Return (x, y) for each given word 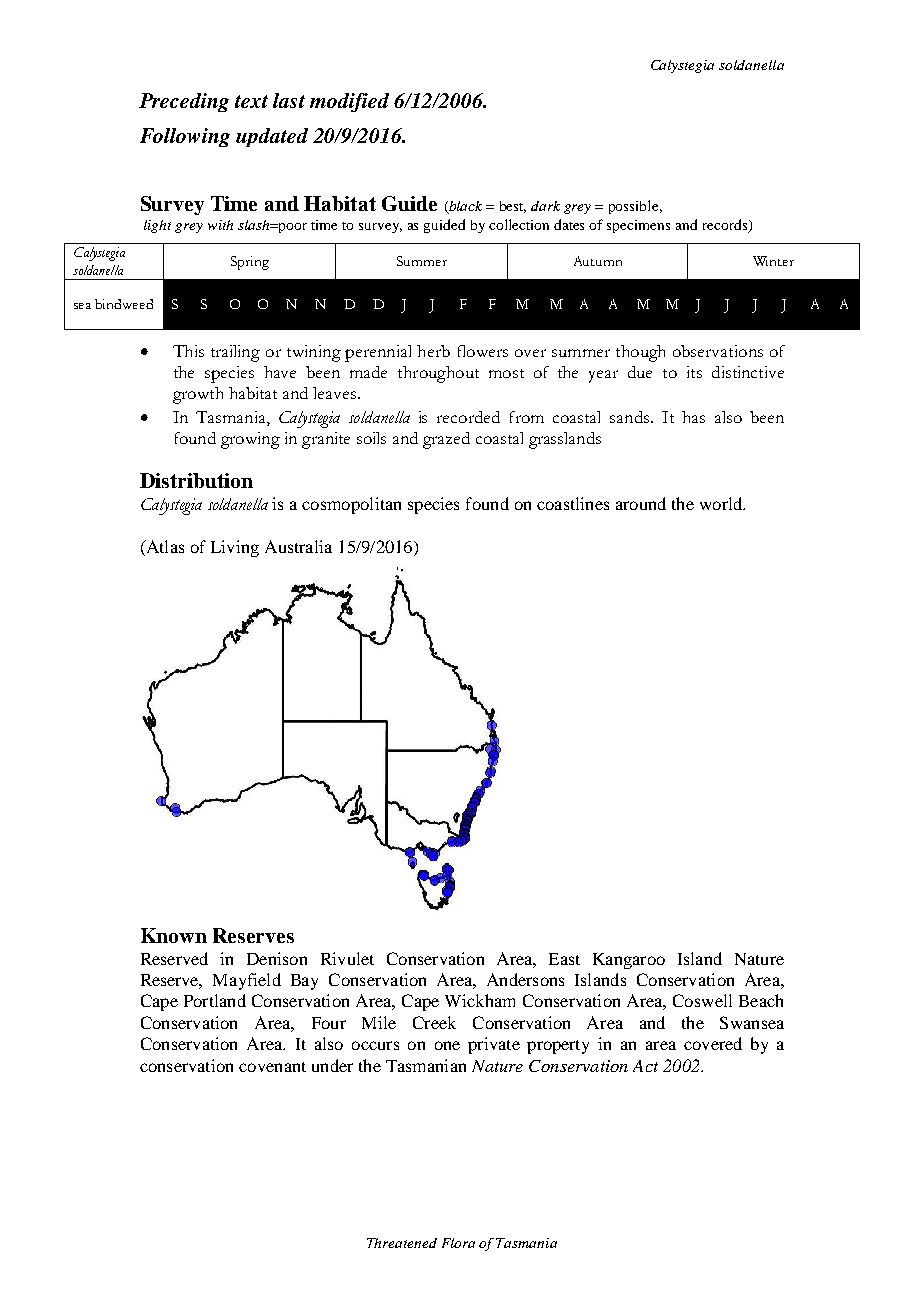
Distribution (196, 480)
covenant (272, 1067)
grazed (446, 440)
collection (519, 224)
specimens (638, 226)
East (564, 959)
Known (174, 935)
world (722, 503)
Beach (761, 1000)
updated (272, 137)
